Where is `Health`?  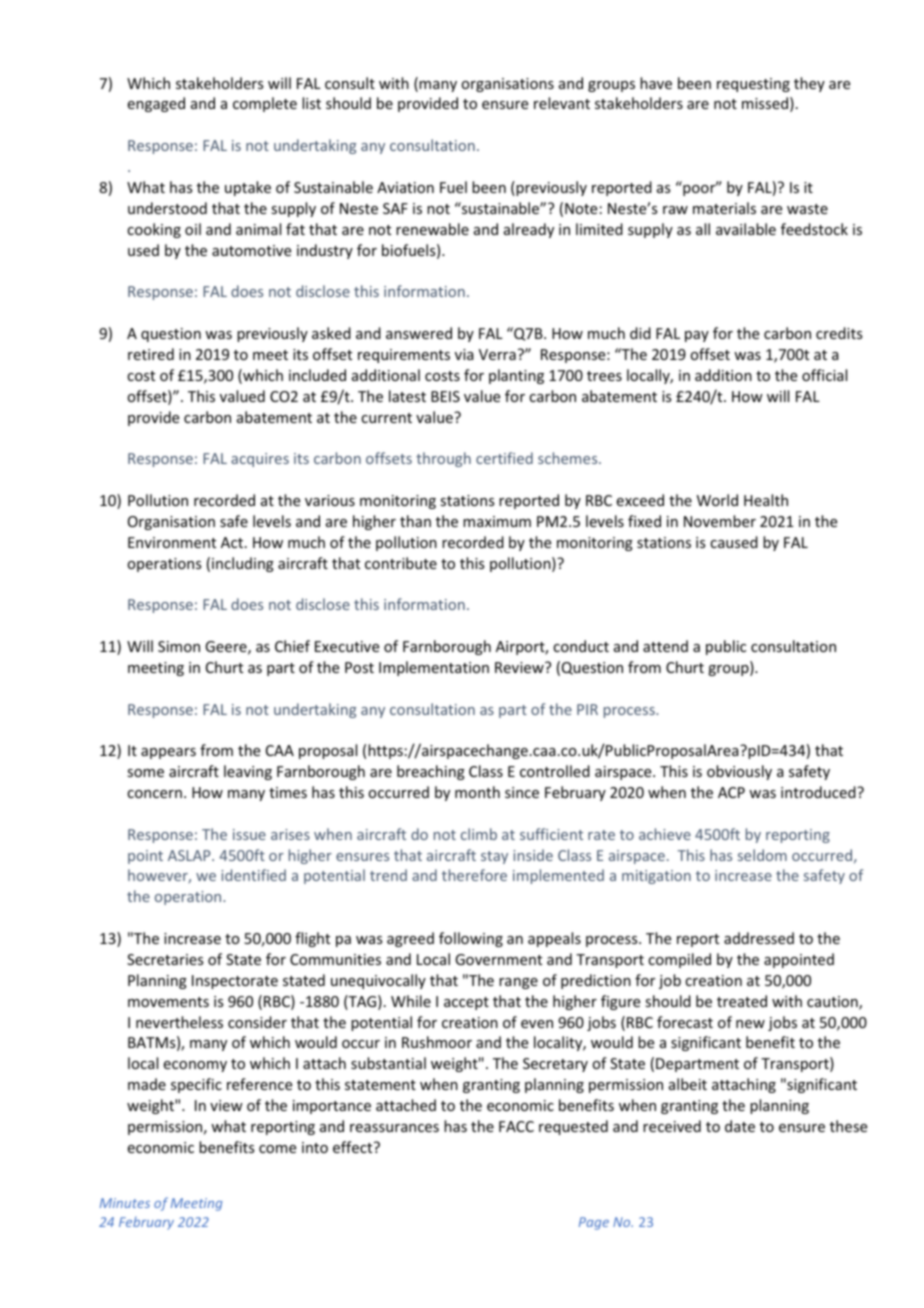
Health is located at coordinates (766, 500).
